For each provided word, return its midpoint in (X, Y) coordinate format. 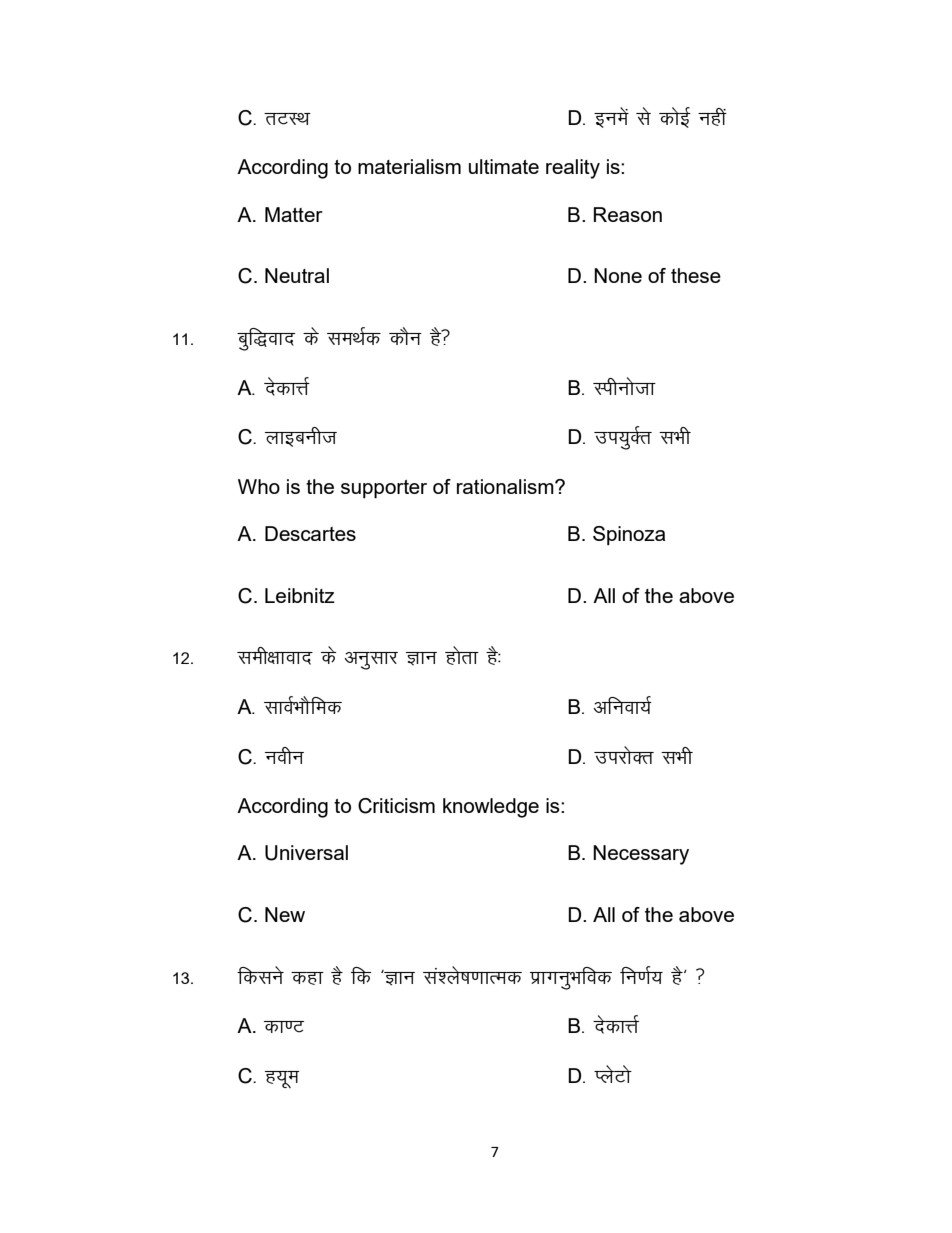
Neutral (297, 275)
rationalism (506, 486)
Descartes (310, 533)
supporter (384, 489)
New (285, 914)
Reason (628, 214)
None (618, 275)
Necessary (641, 855)
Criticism (396, 806)
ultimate (504, 166)
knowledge (491, 808)
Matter (294, 214)
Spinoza (629, 535)
